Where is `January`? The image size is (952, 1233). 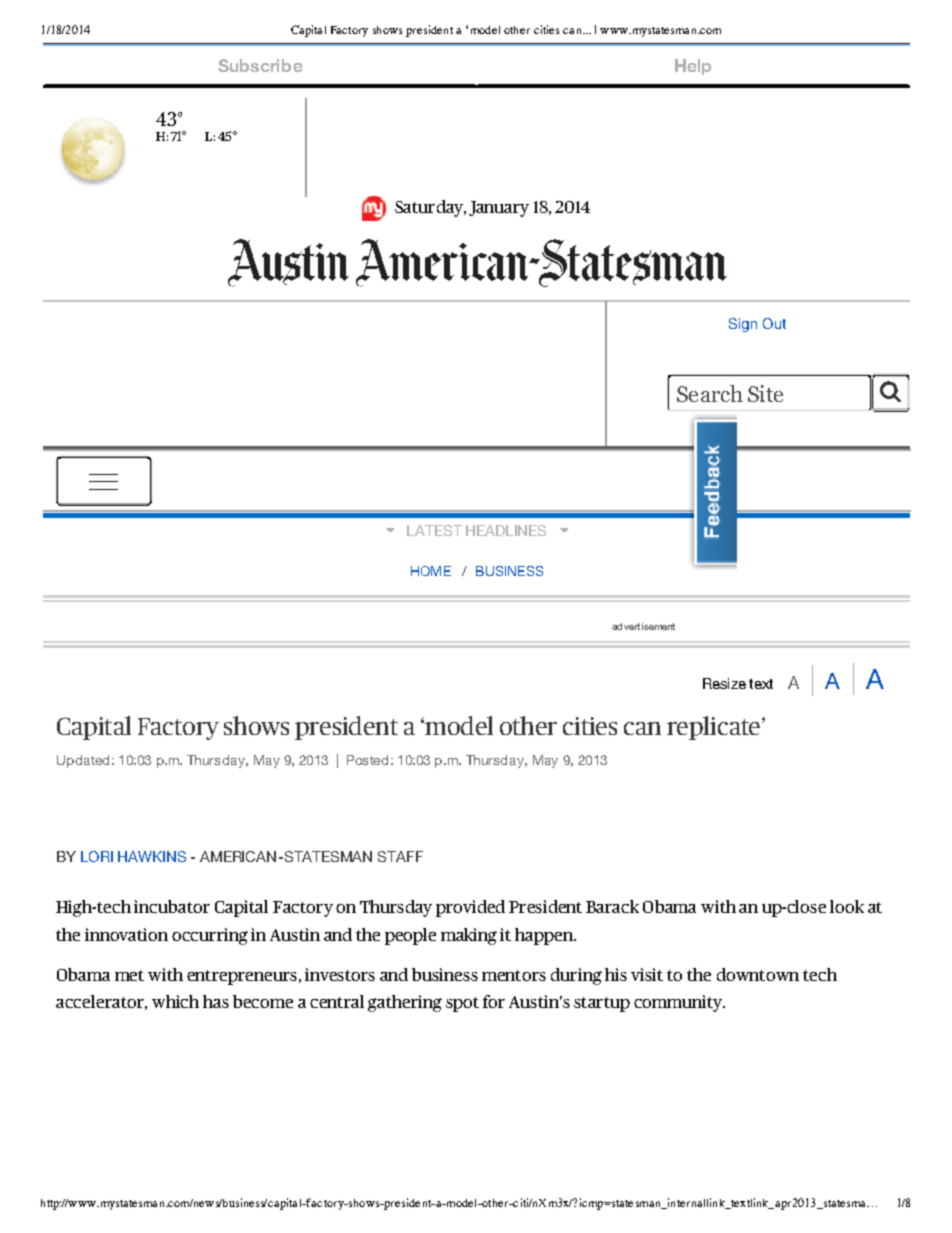
January is located at coordinates (499, 209).
